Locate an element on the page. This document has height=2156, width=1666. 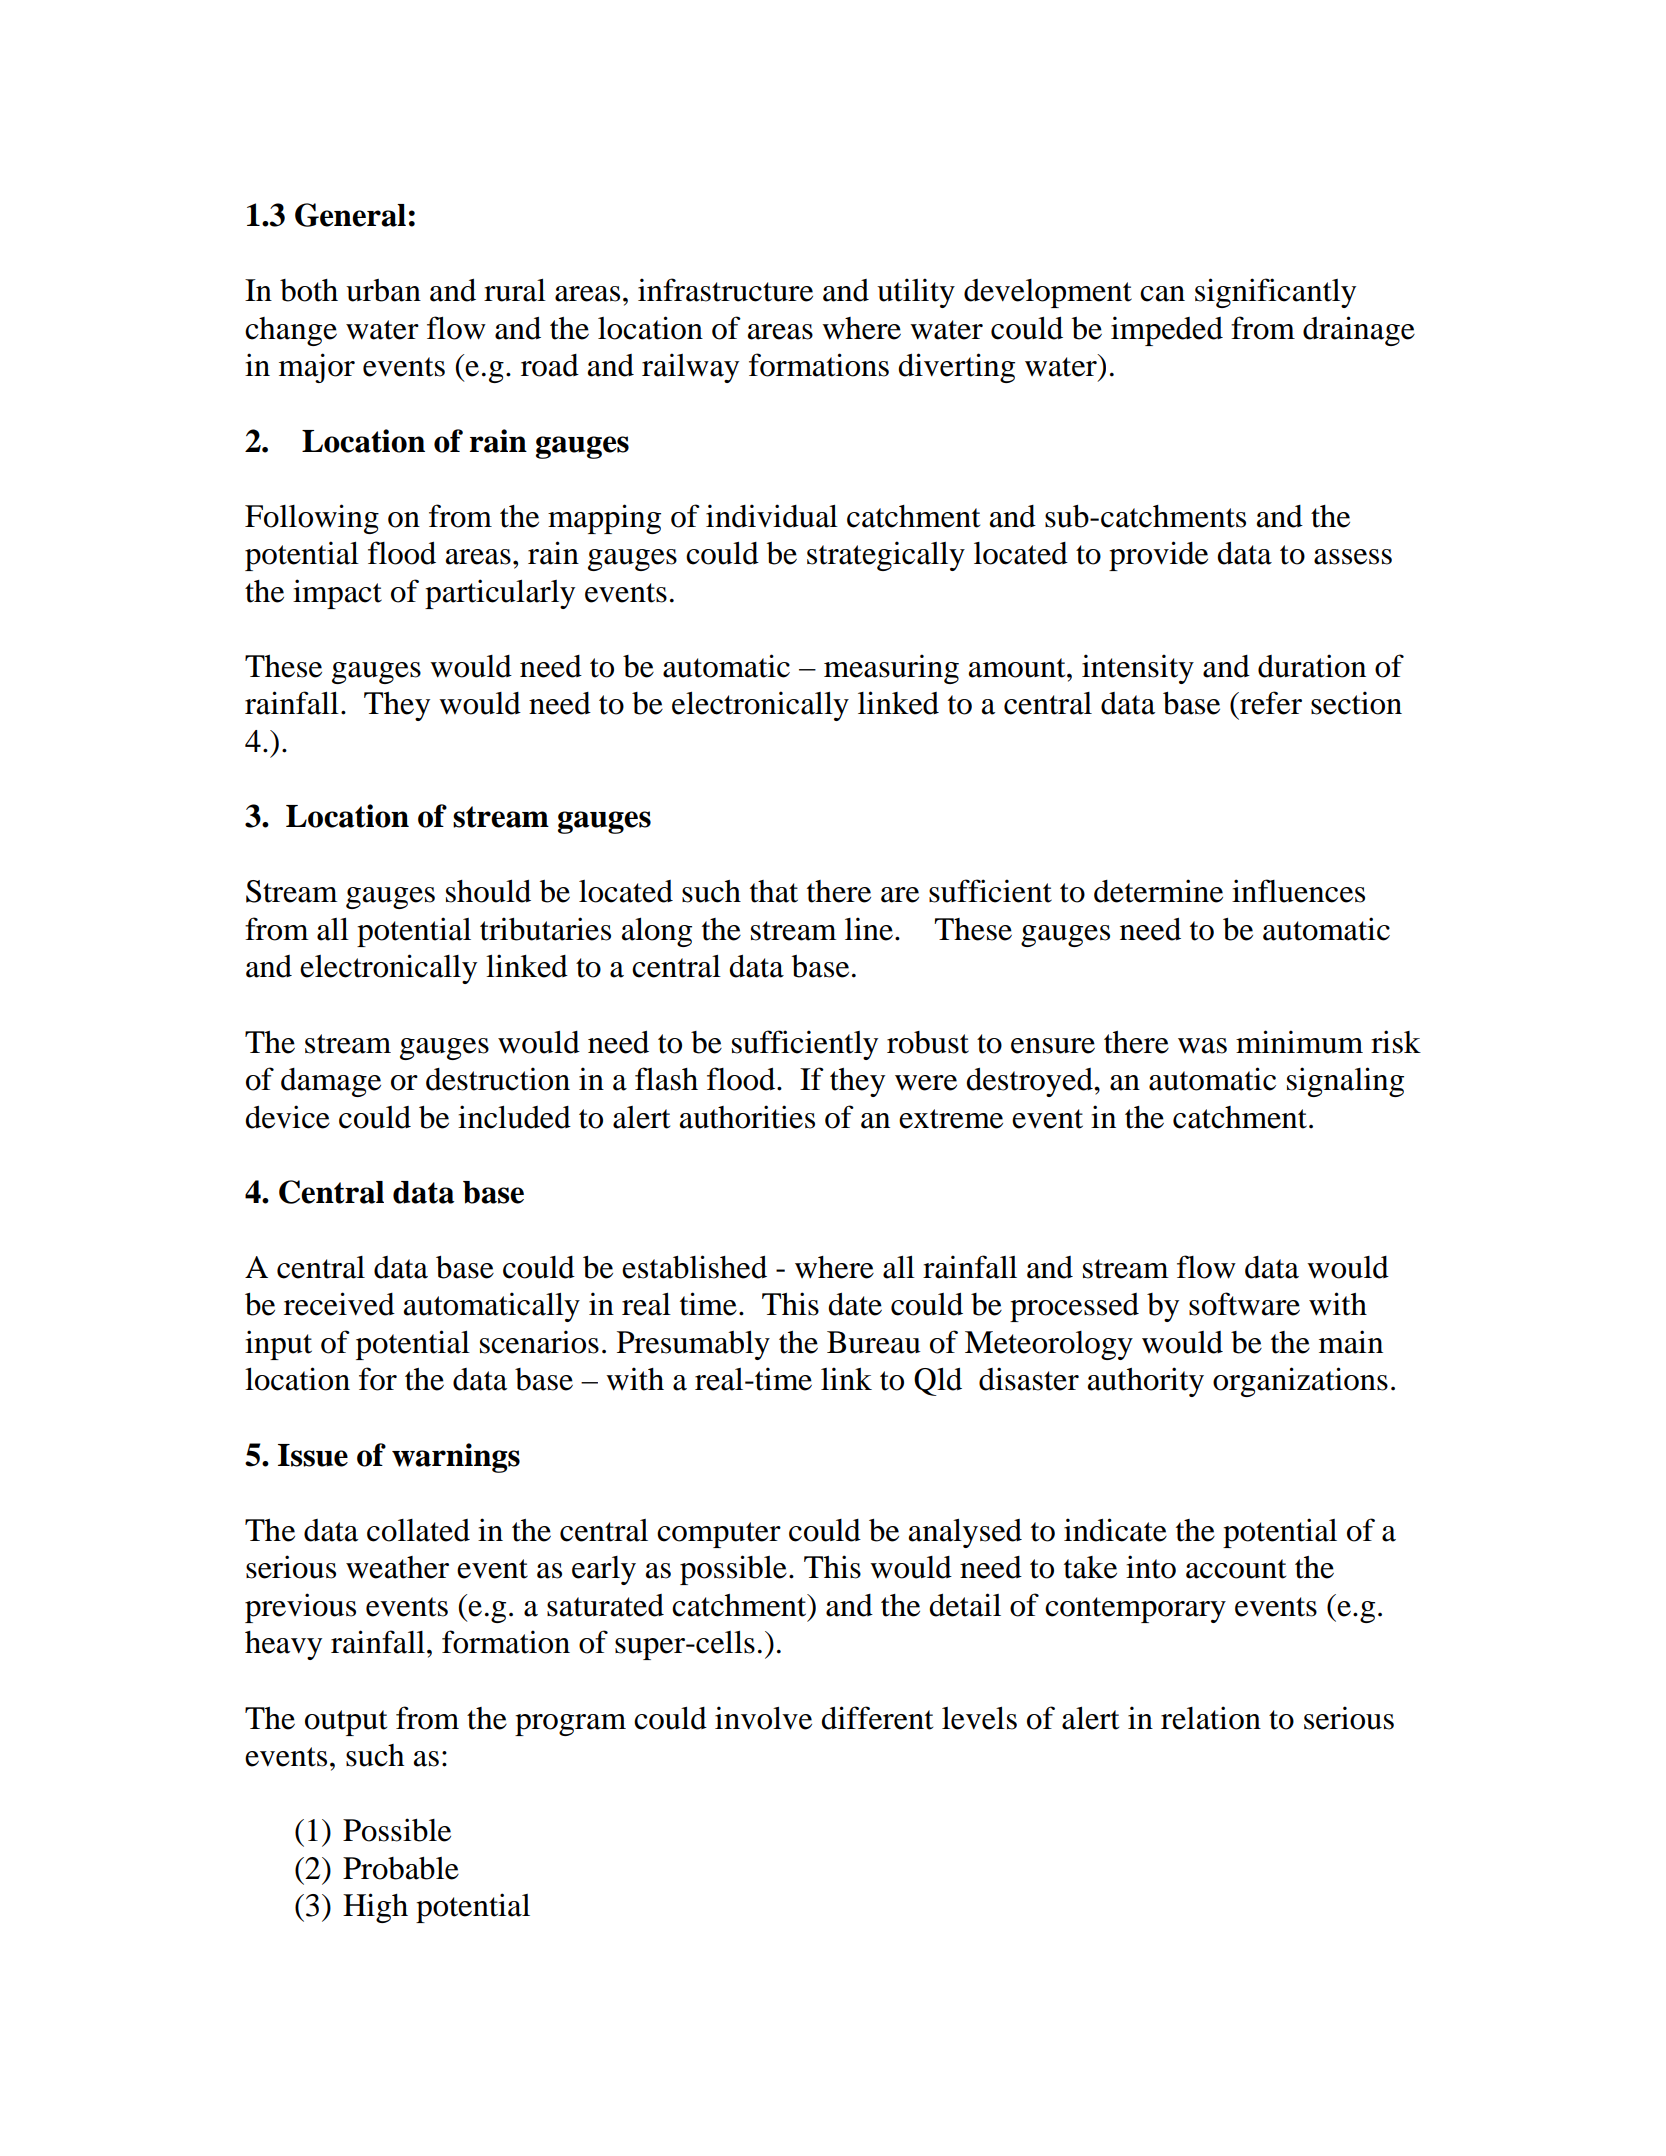
measuring is located at coordinates (891, 669).
